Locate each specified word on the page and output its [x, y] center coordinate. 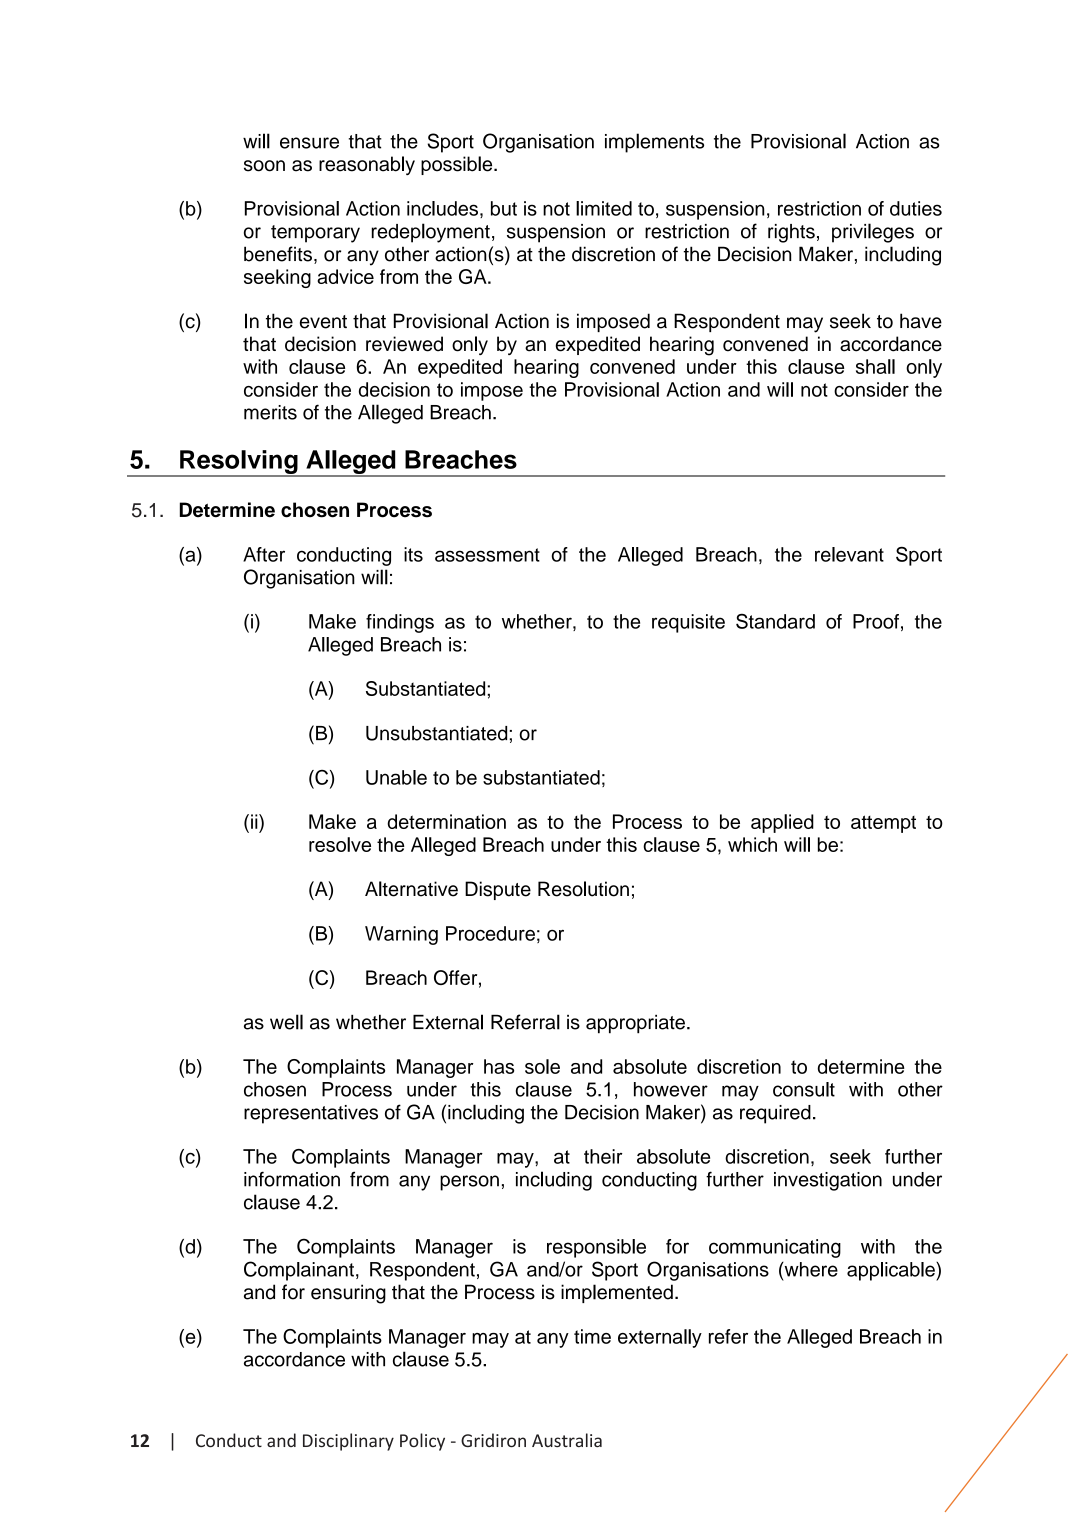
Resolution [583, 889]
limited [604, 208]
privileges [873, 233]
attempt [883, 824]
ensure [309, 143]
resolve [340, 844]
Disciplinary [348, 1442]
